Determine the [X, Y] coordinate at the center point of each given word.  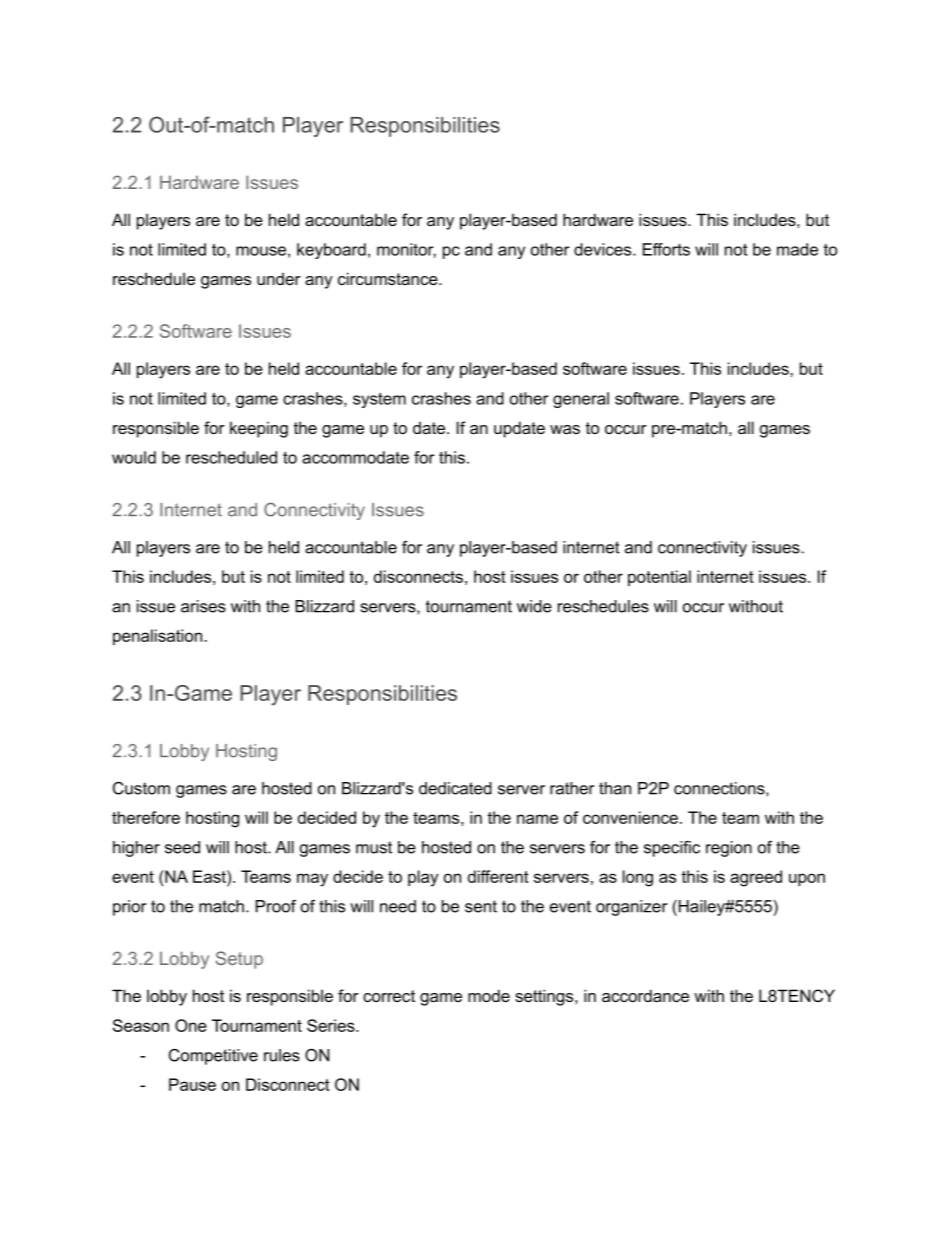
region [729, 849]
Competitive [213, 1057]
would [134, 457]
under [279, 278]
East [210, 876]
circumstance [389, 278]
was [565, 429]
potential [659, 578]
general [581, 400]
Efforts [666, 249]
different [498, 876]
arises [203, 606]
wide [534, 606]
